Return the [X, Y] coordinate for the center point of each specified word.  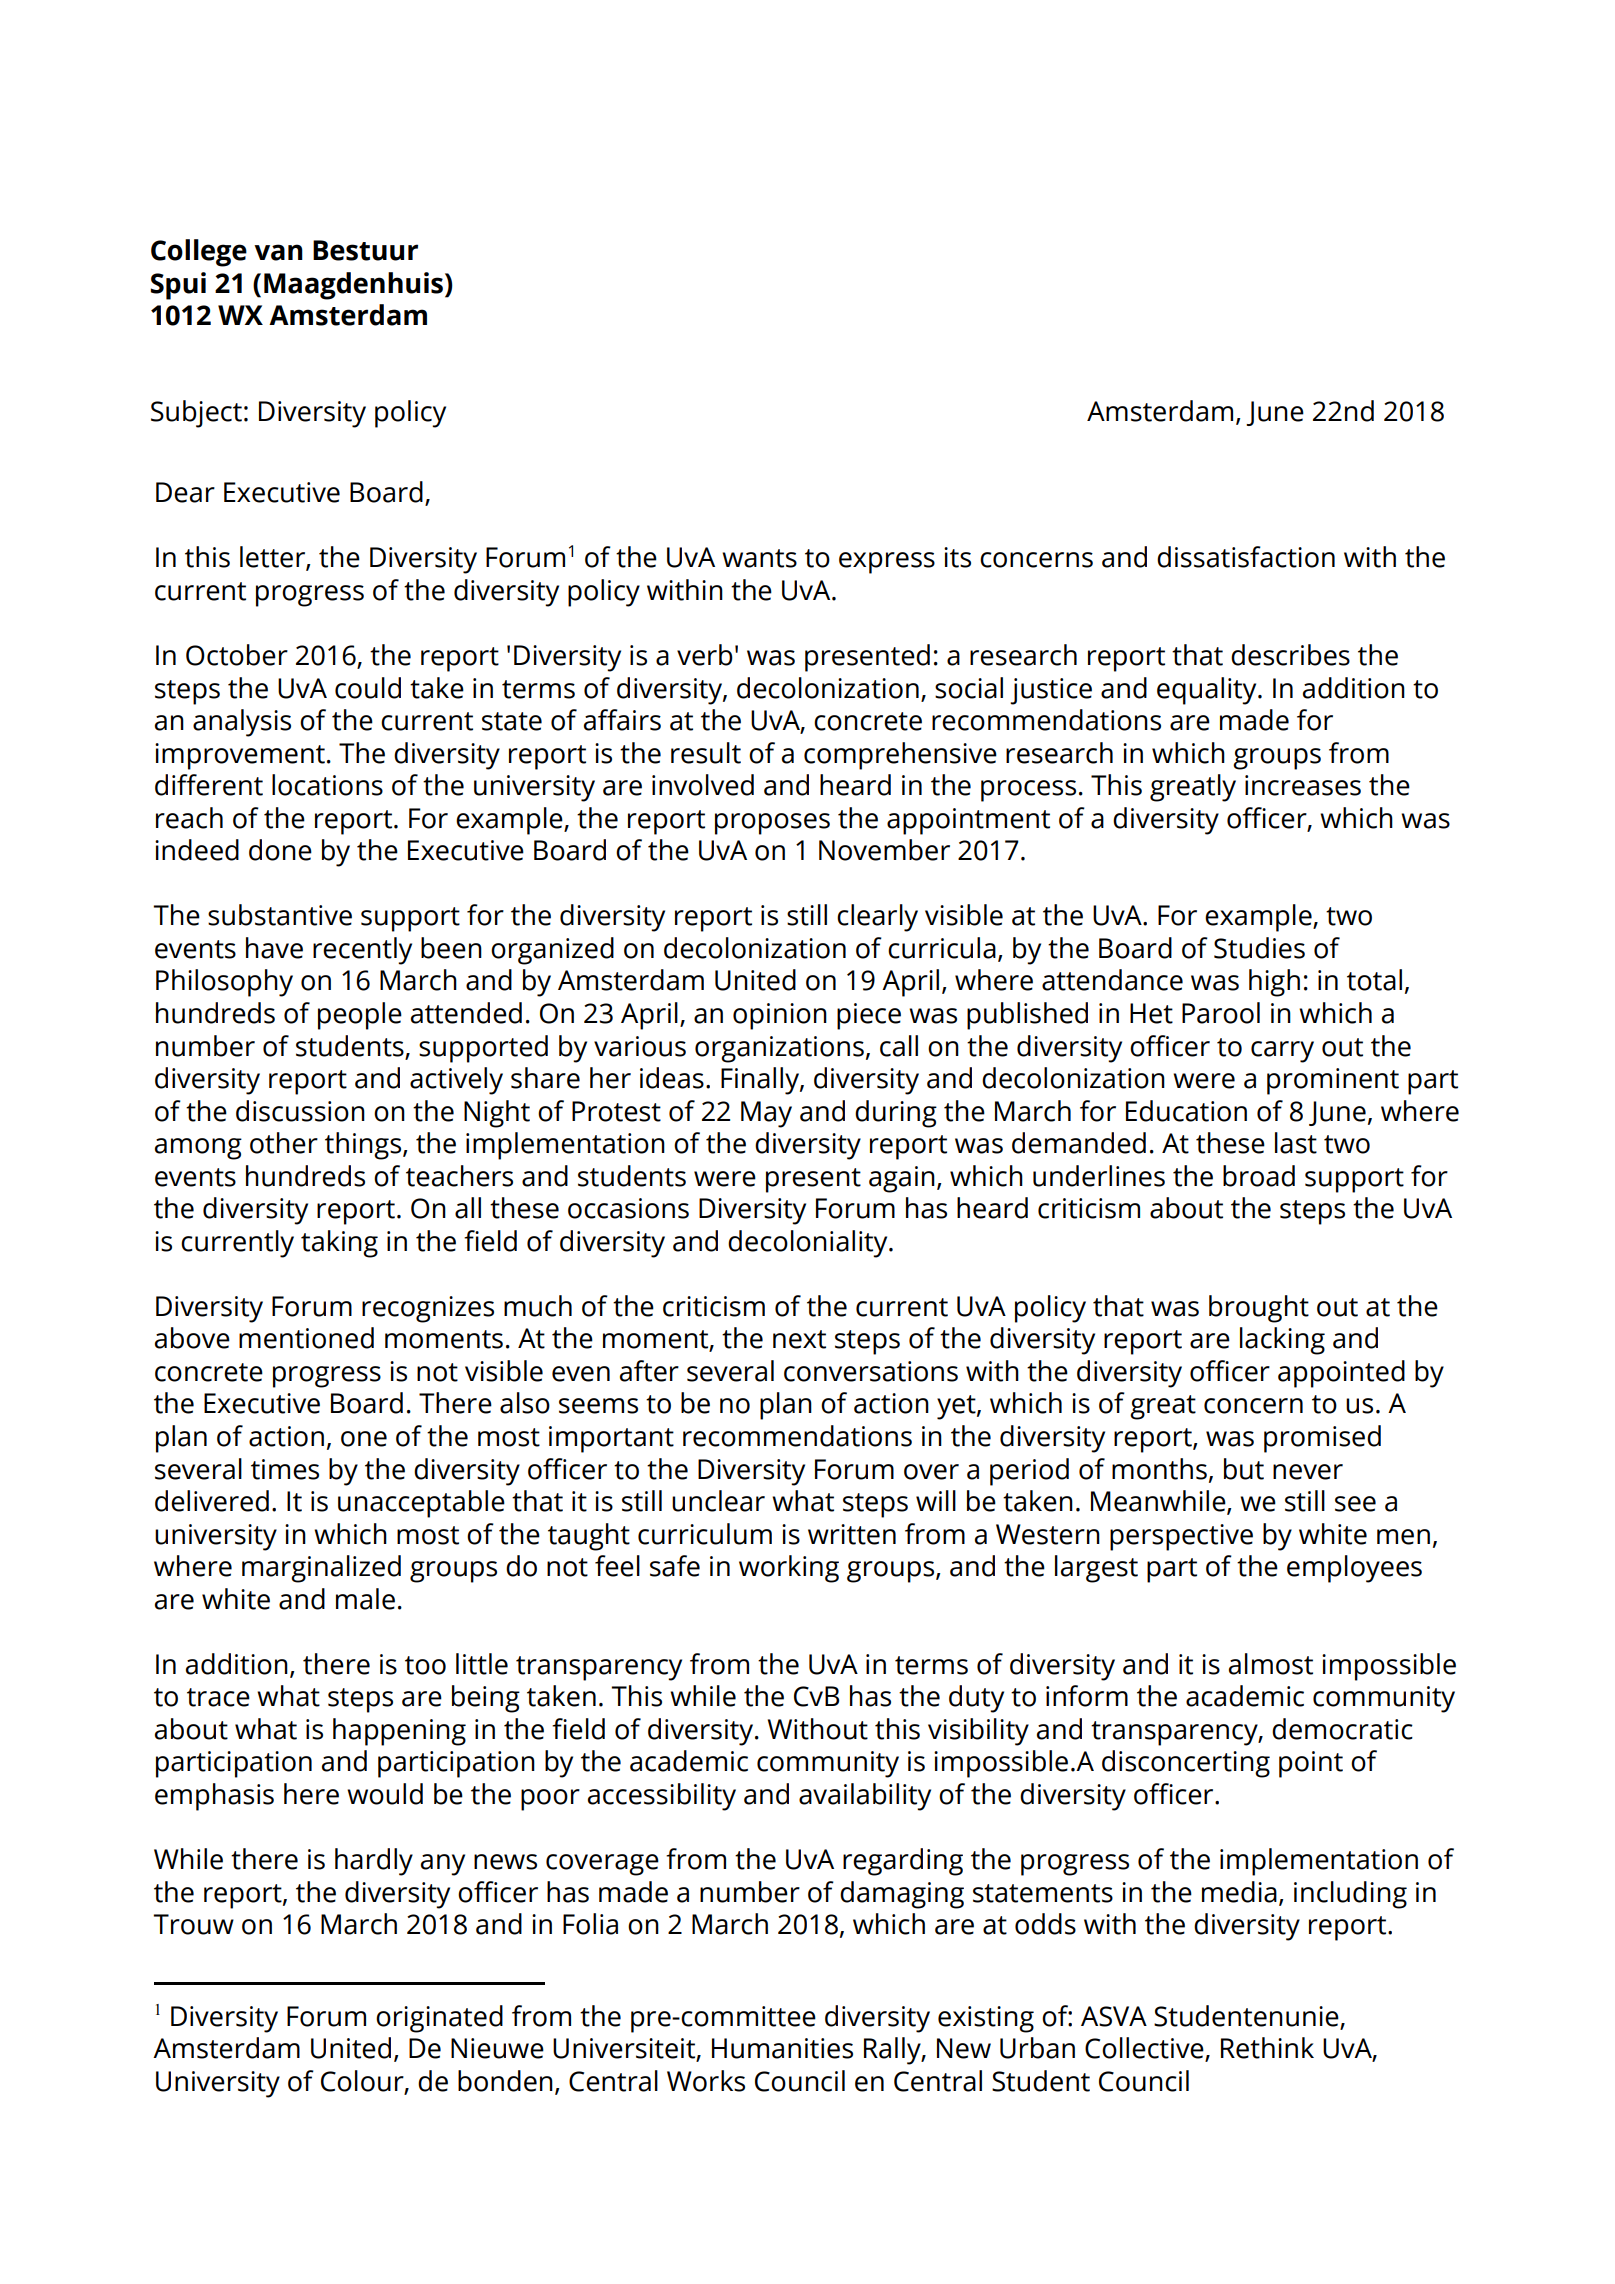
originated [439, 2019]
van [278, 252]
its [957, 557]
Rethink [1267, 2048]
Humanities [782, 2048]
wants [759, 558]
